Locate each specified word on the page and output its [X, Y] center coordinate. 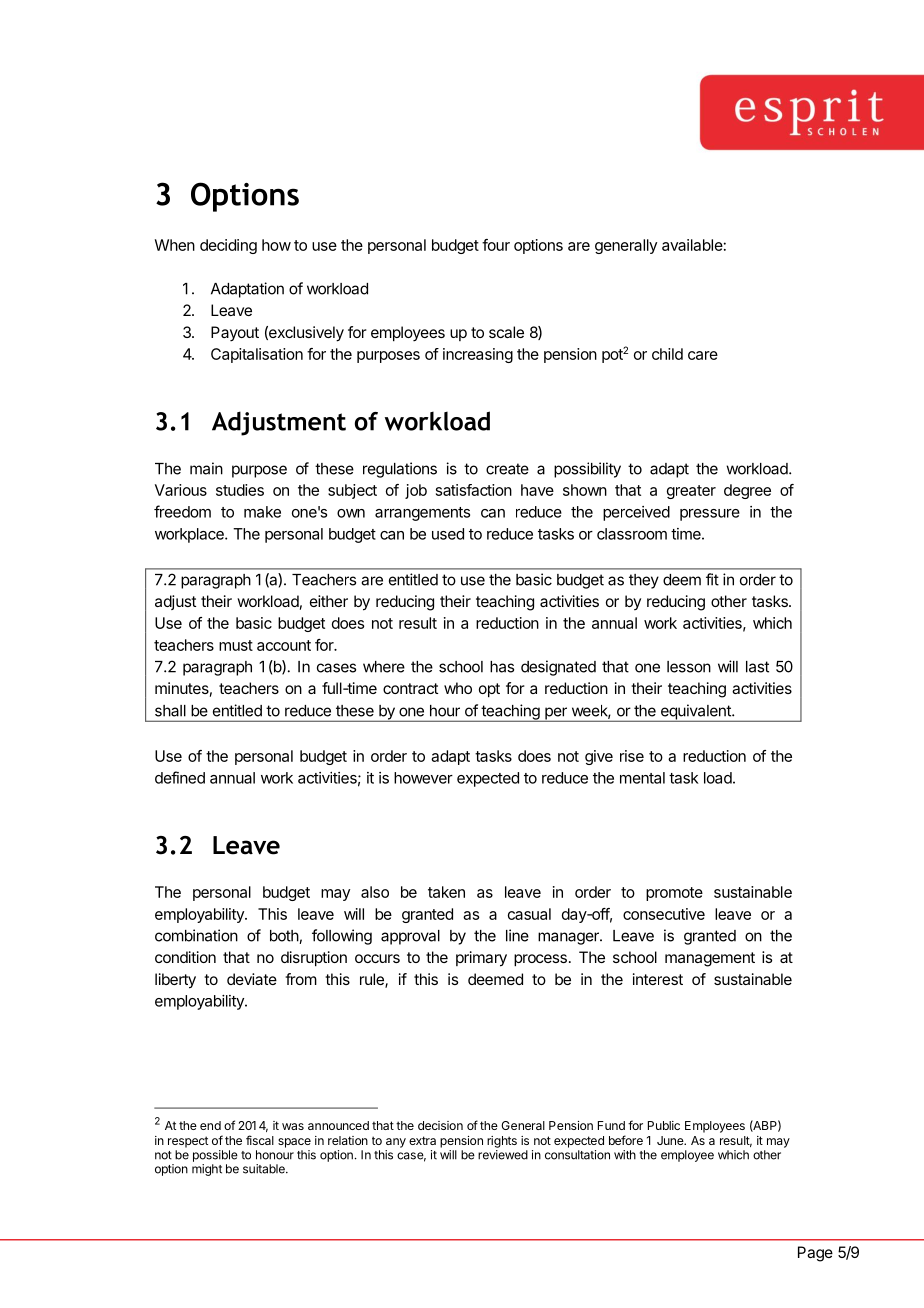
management [710, 959]
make [262, 512]
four [496, 245]
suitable [265, 1169]
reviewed [503, 1155]
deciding [228, 246]
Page [815, 1254]
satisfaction [474, 490]
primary [481, 959]
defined [180, 777]
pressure [710, 515]
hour [445, 711]
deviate [252, 979]
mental [642, 778]
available [692, 245]
